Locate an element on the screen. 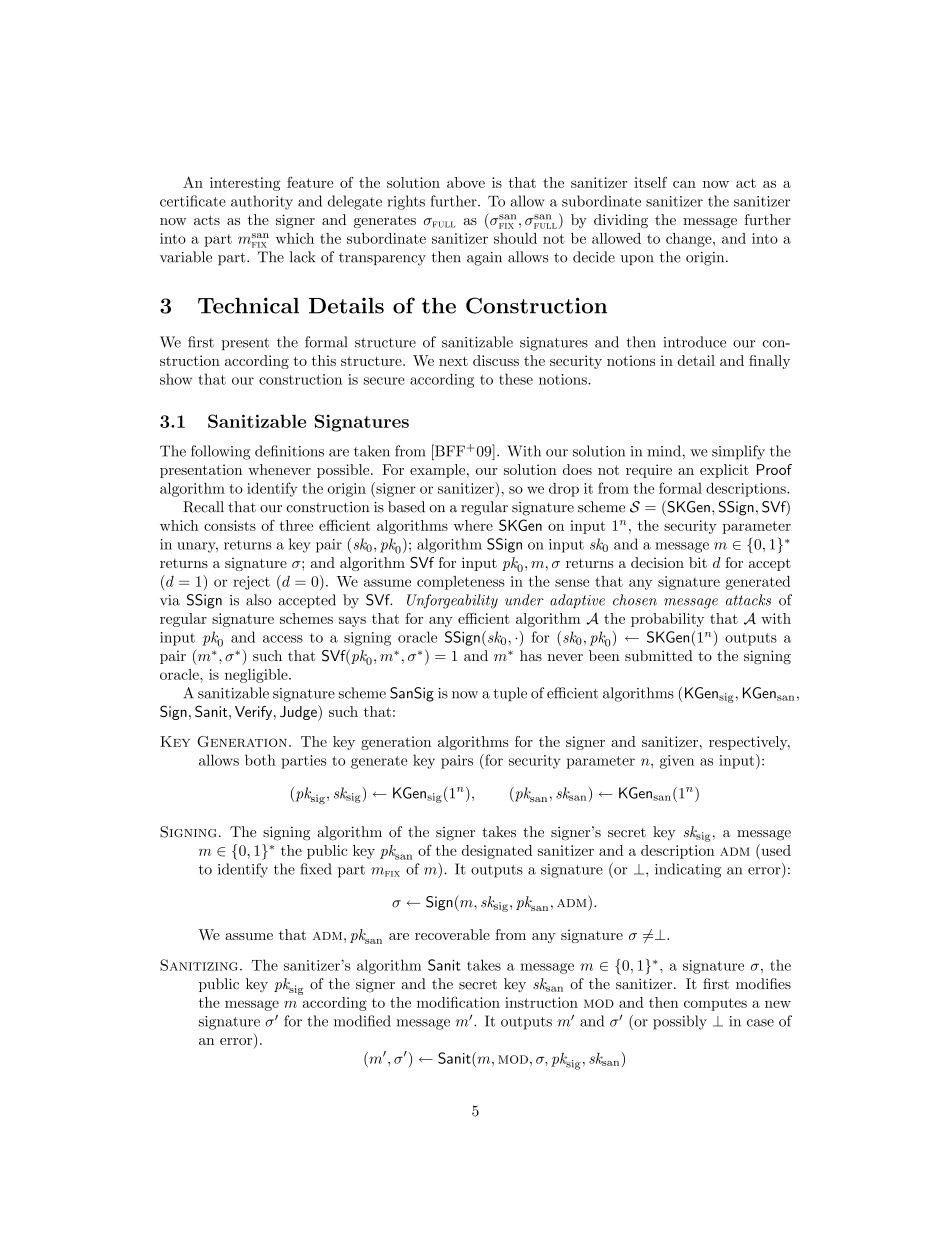 The width and height of the screenshot is (952, 1233). both is located at coordinates (260, 760).
